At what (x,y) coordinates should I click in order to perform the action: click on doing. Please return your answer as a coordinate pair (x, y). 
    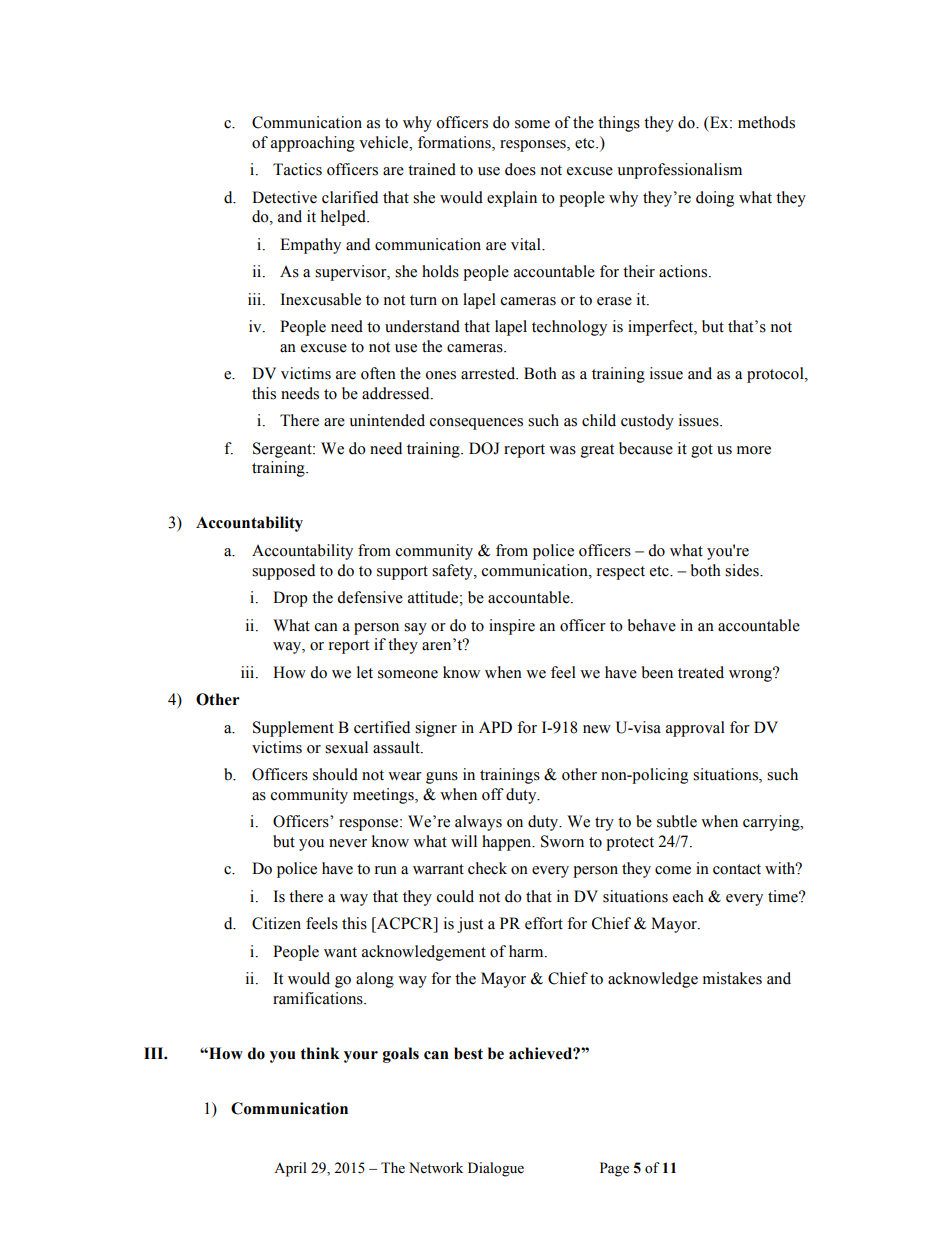
    Looking at the image, I should click on (715, 199).
